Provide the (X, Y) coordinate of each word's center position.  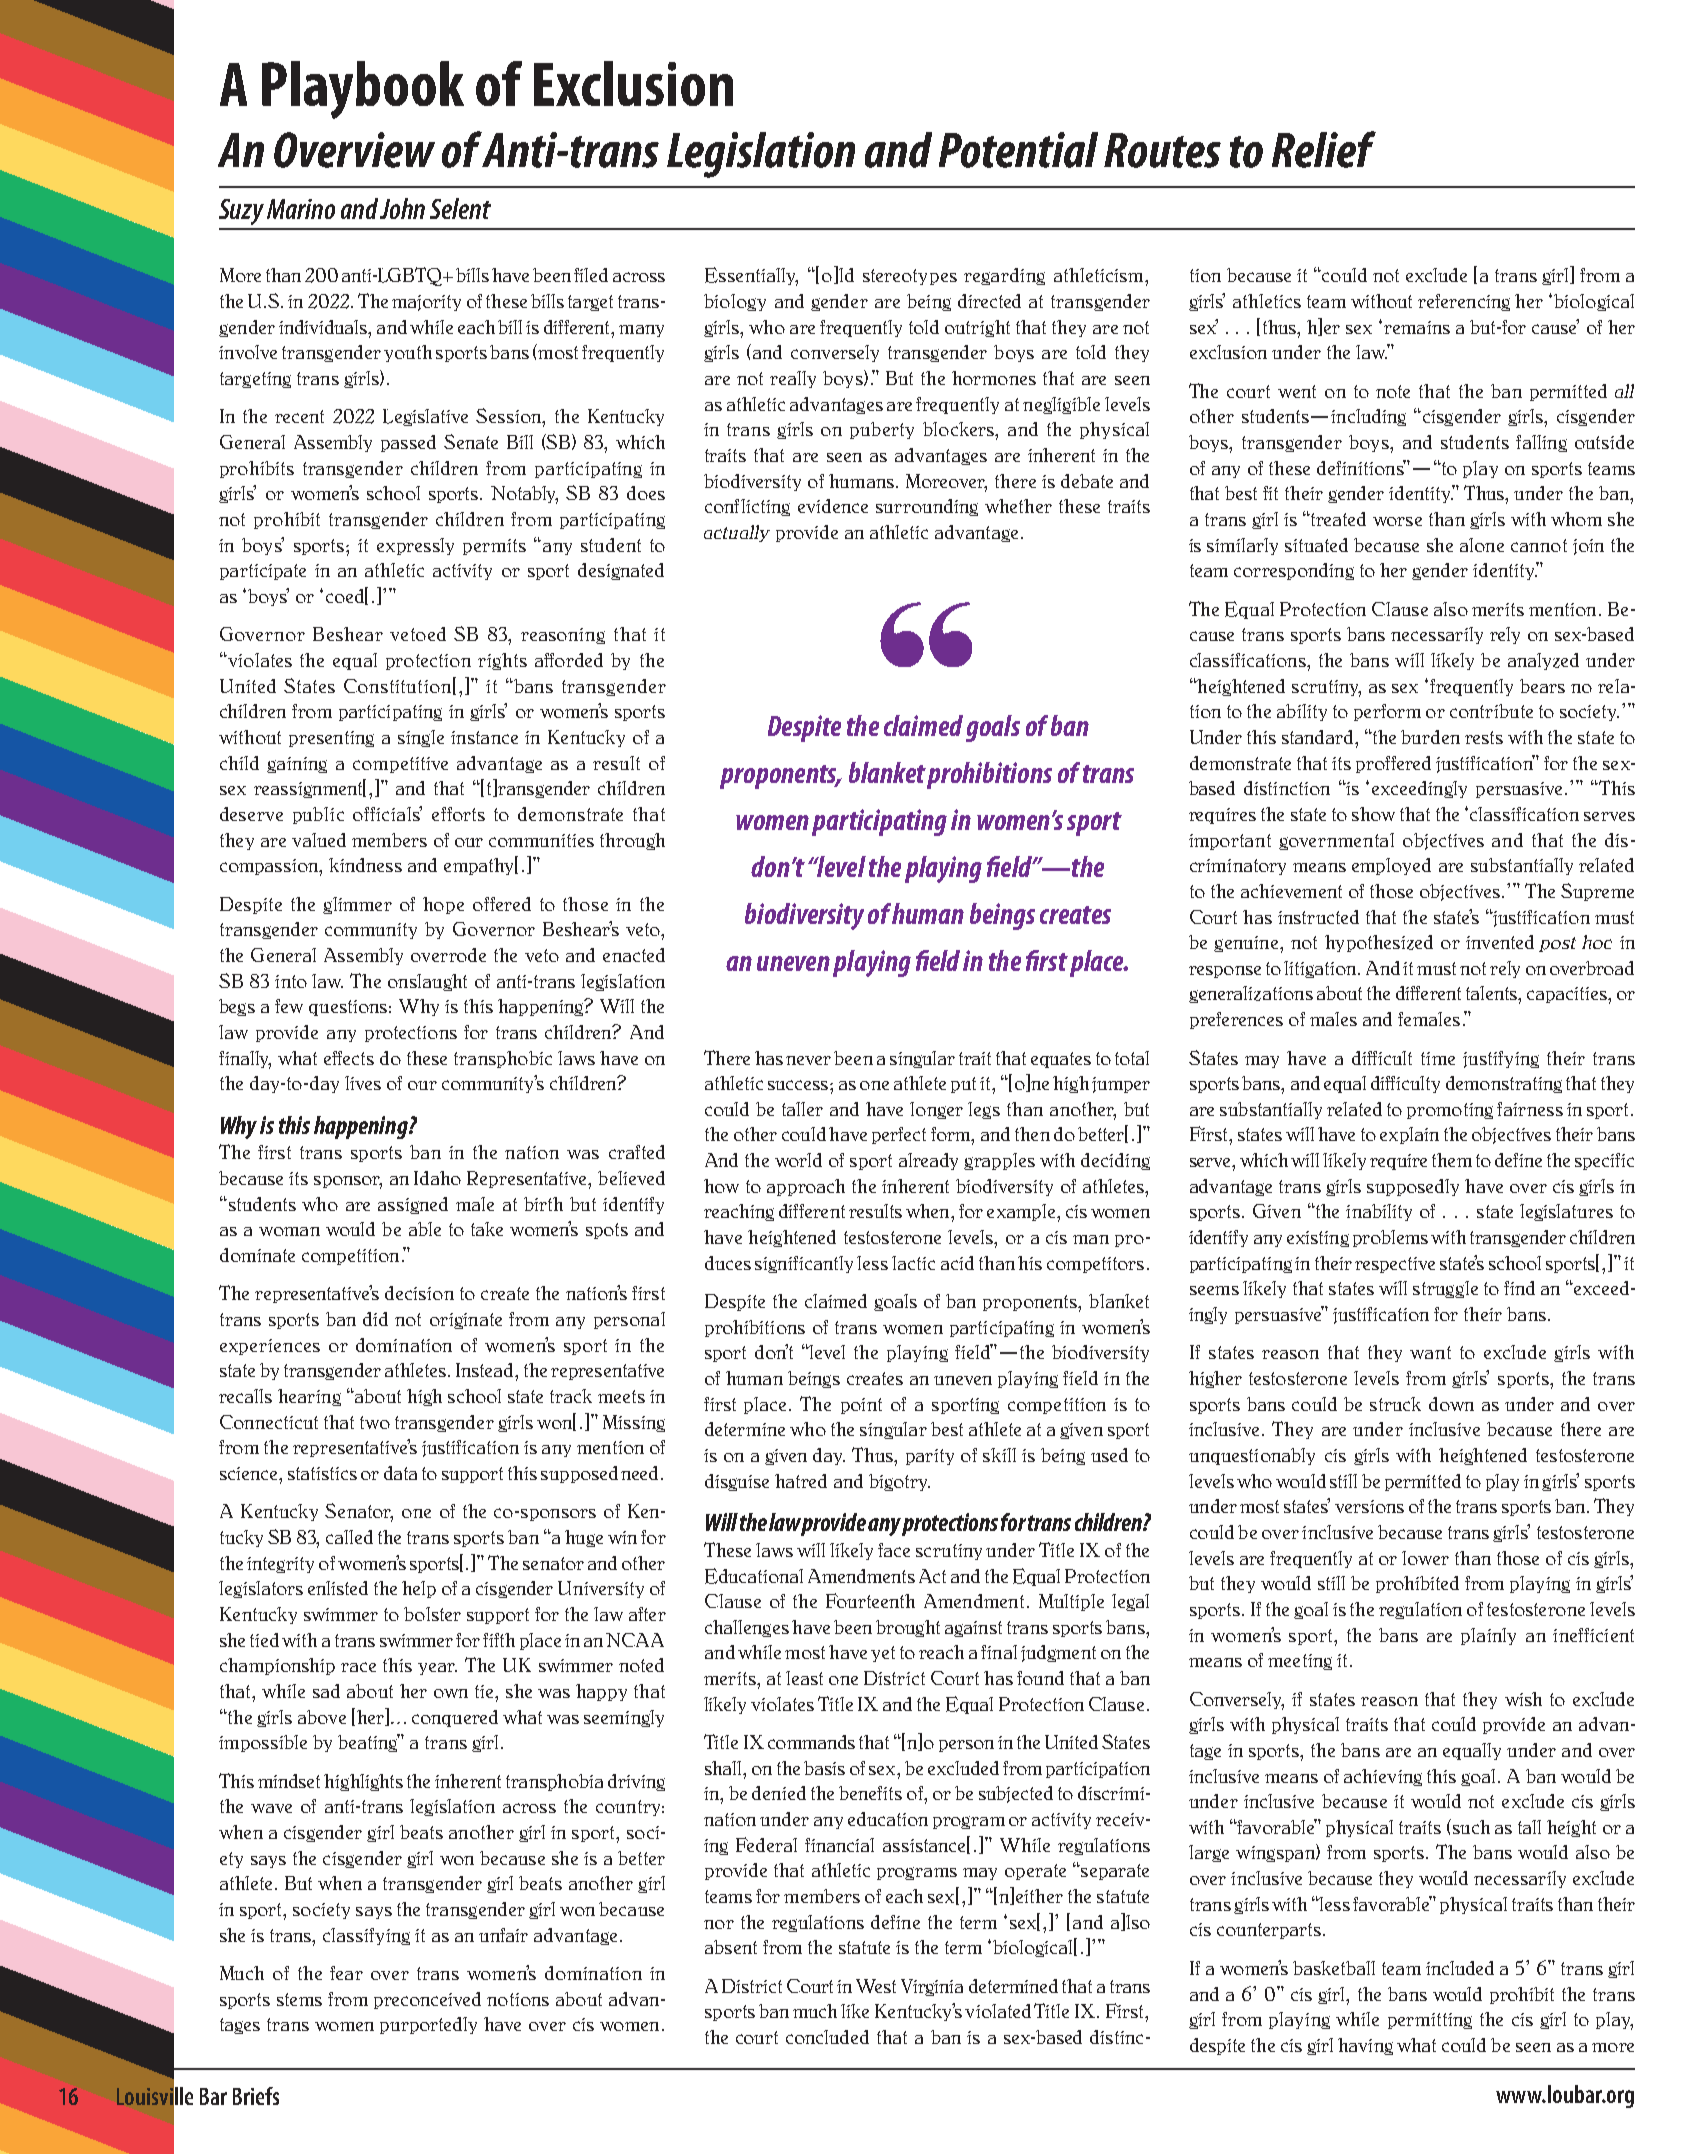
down (1451, 1404)
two (375, 1422)
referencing (1464, 302)
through (632, 841)
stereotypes (910, 277)
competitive (400, 765)
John (402, 208)
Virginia (932, 1987)
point (861, 1406)
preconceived (427, 2000)
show (1373, 814)
